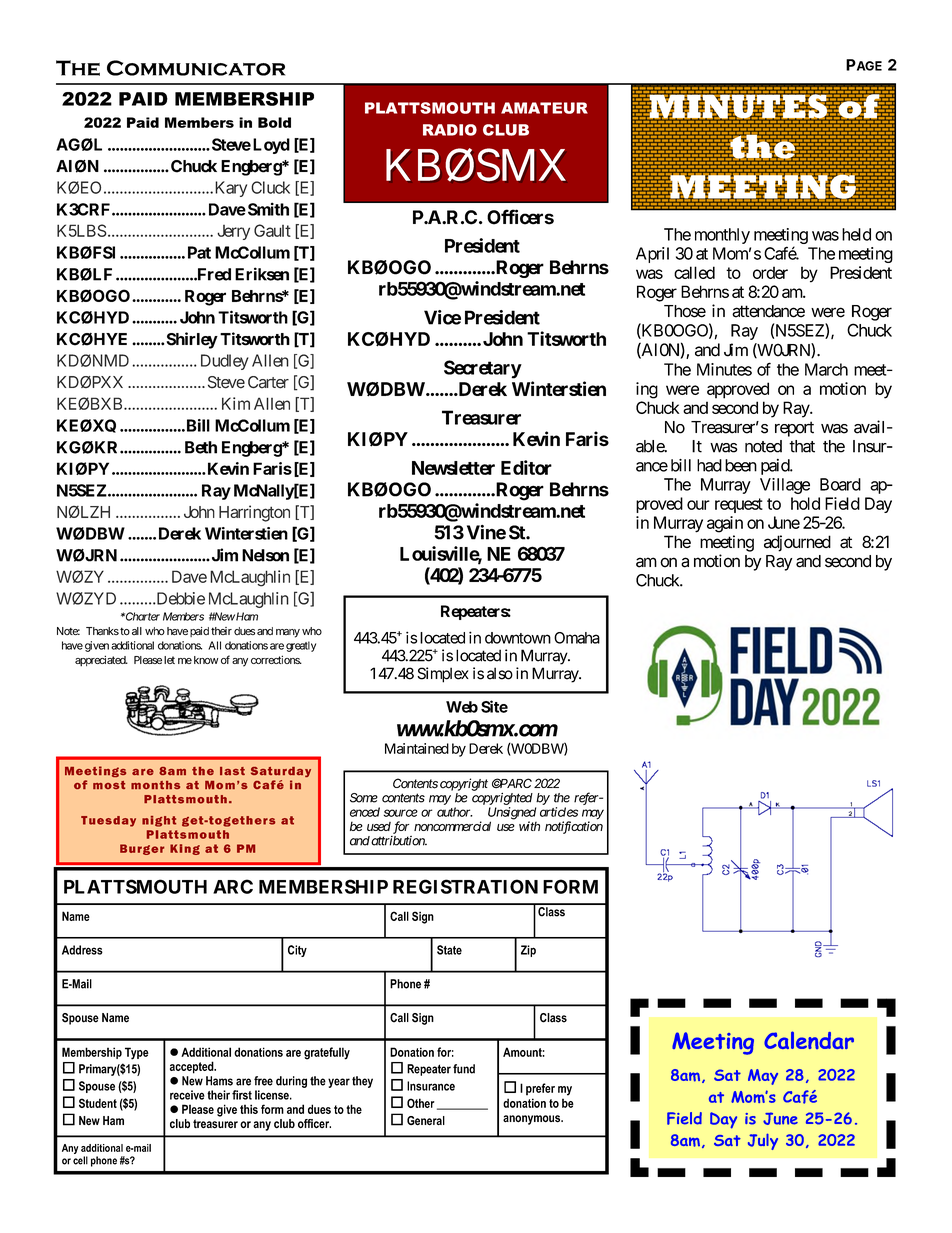 The width and height of the page is (952, 1233). I want to click on monthly, so click(722, 236).
